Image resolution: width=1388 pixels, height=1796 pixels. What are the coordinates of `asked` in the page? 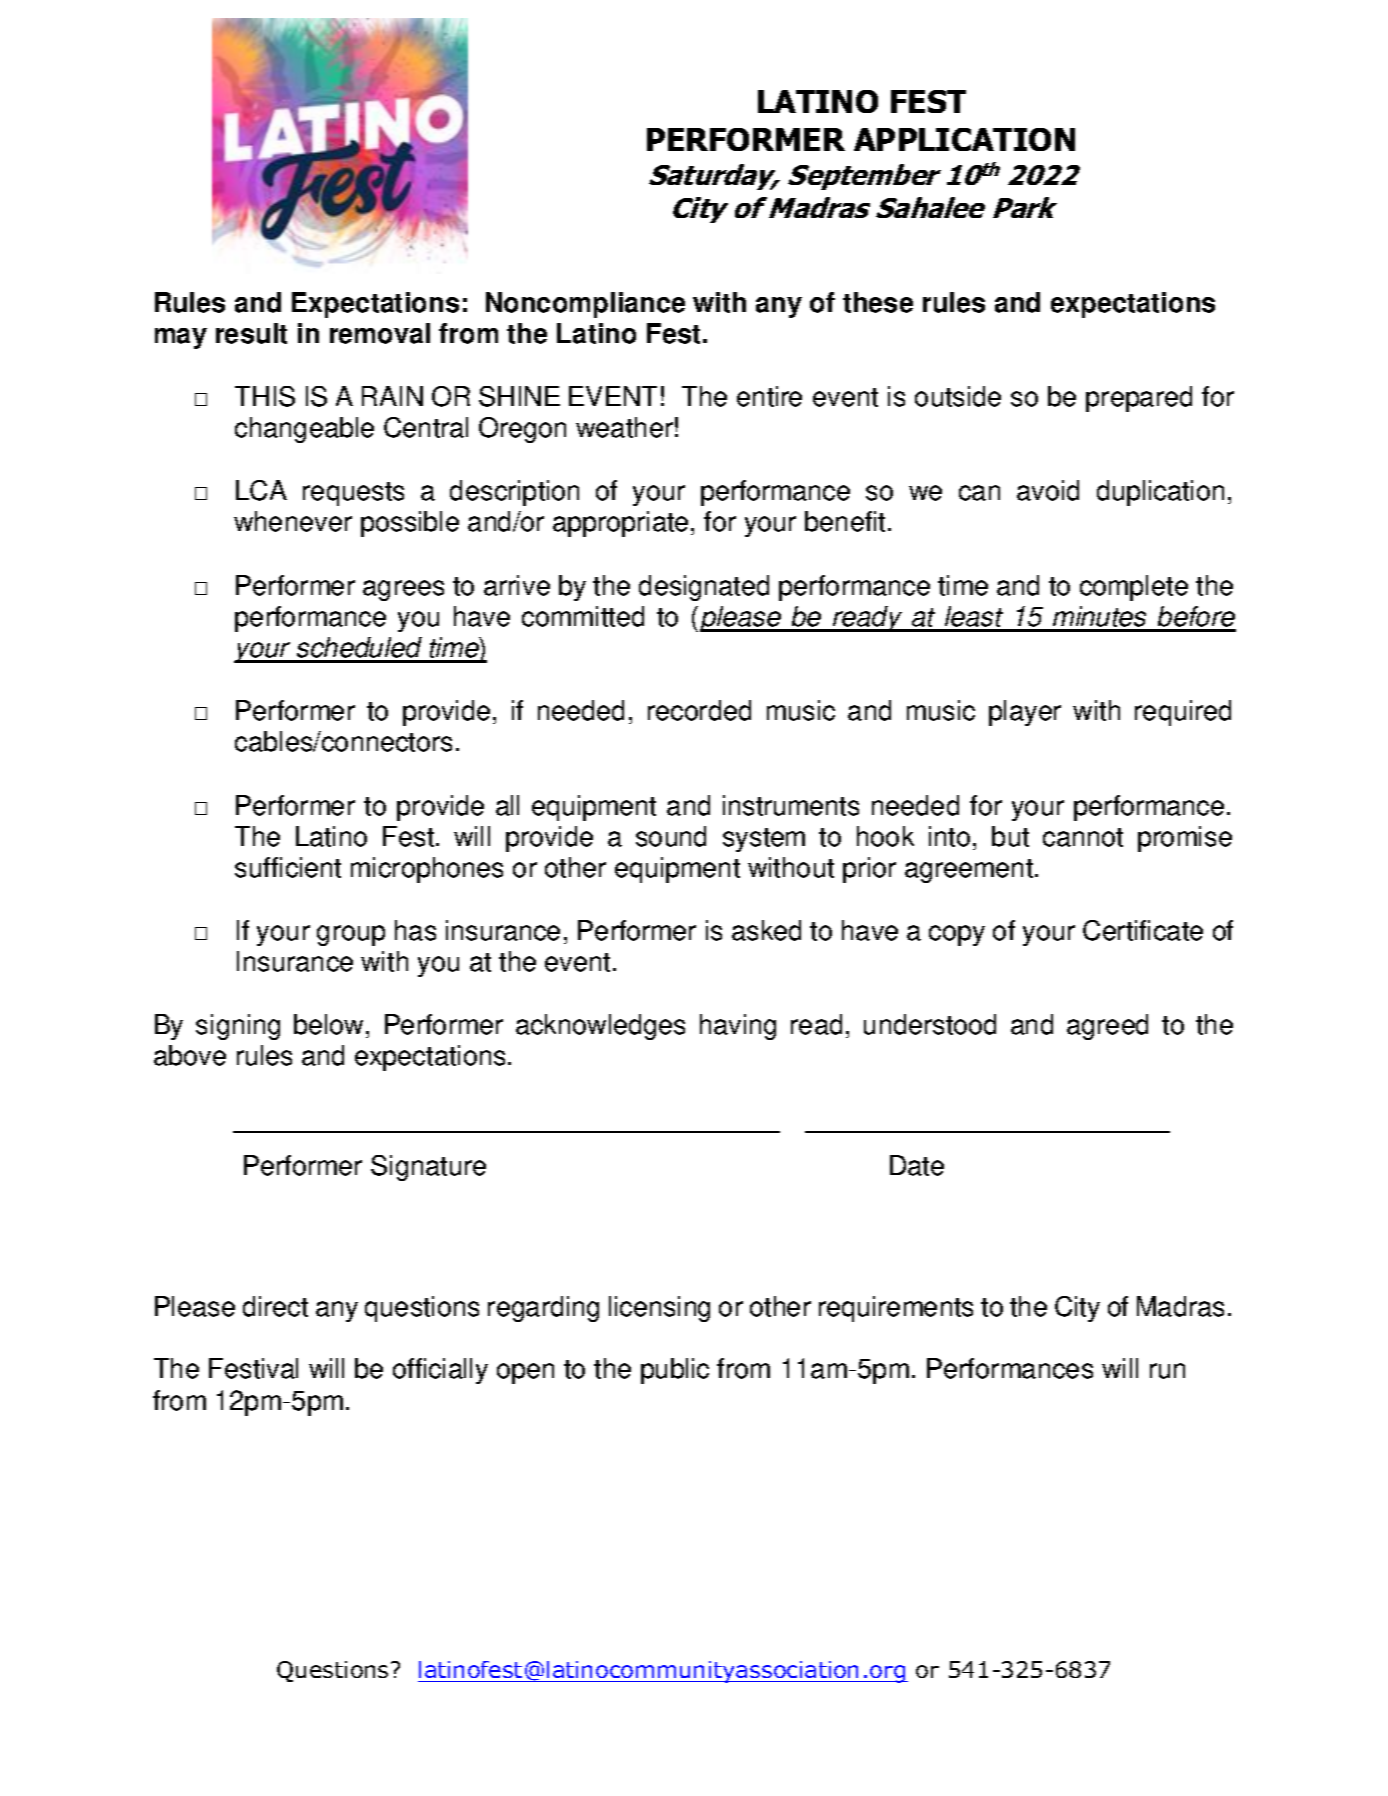 It's located at (766, 930).
